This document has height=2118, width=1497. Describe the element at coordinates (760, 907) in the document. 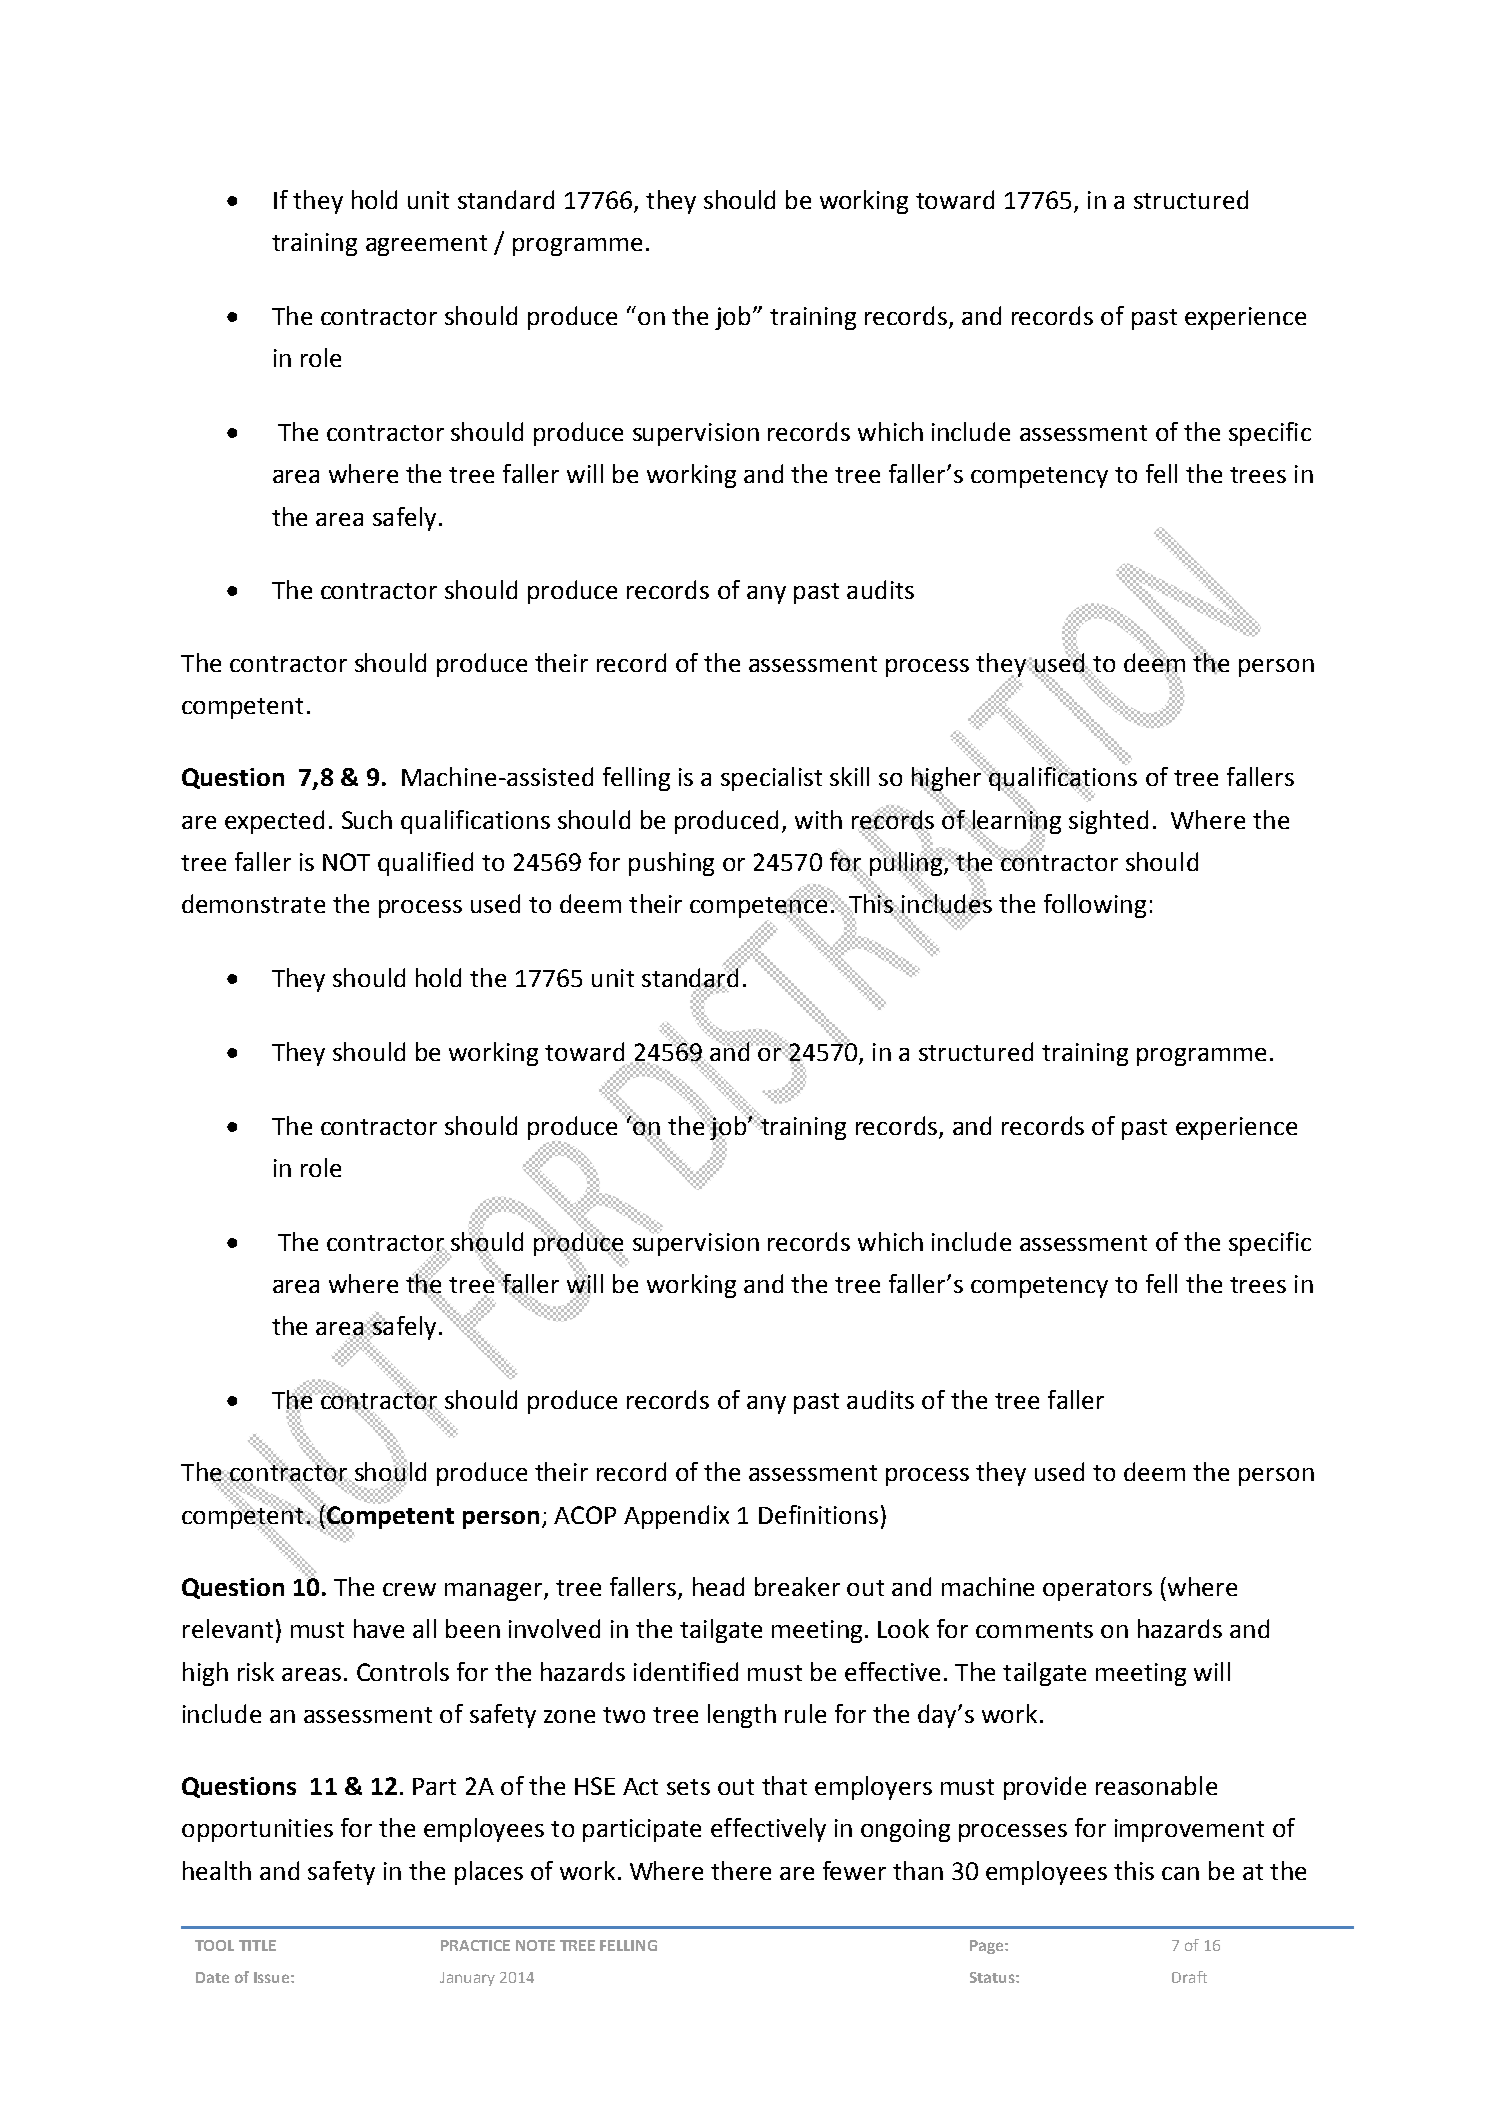

I see `competence` at that location.
